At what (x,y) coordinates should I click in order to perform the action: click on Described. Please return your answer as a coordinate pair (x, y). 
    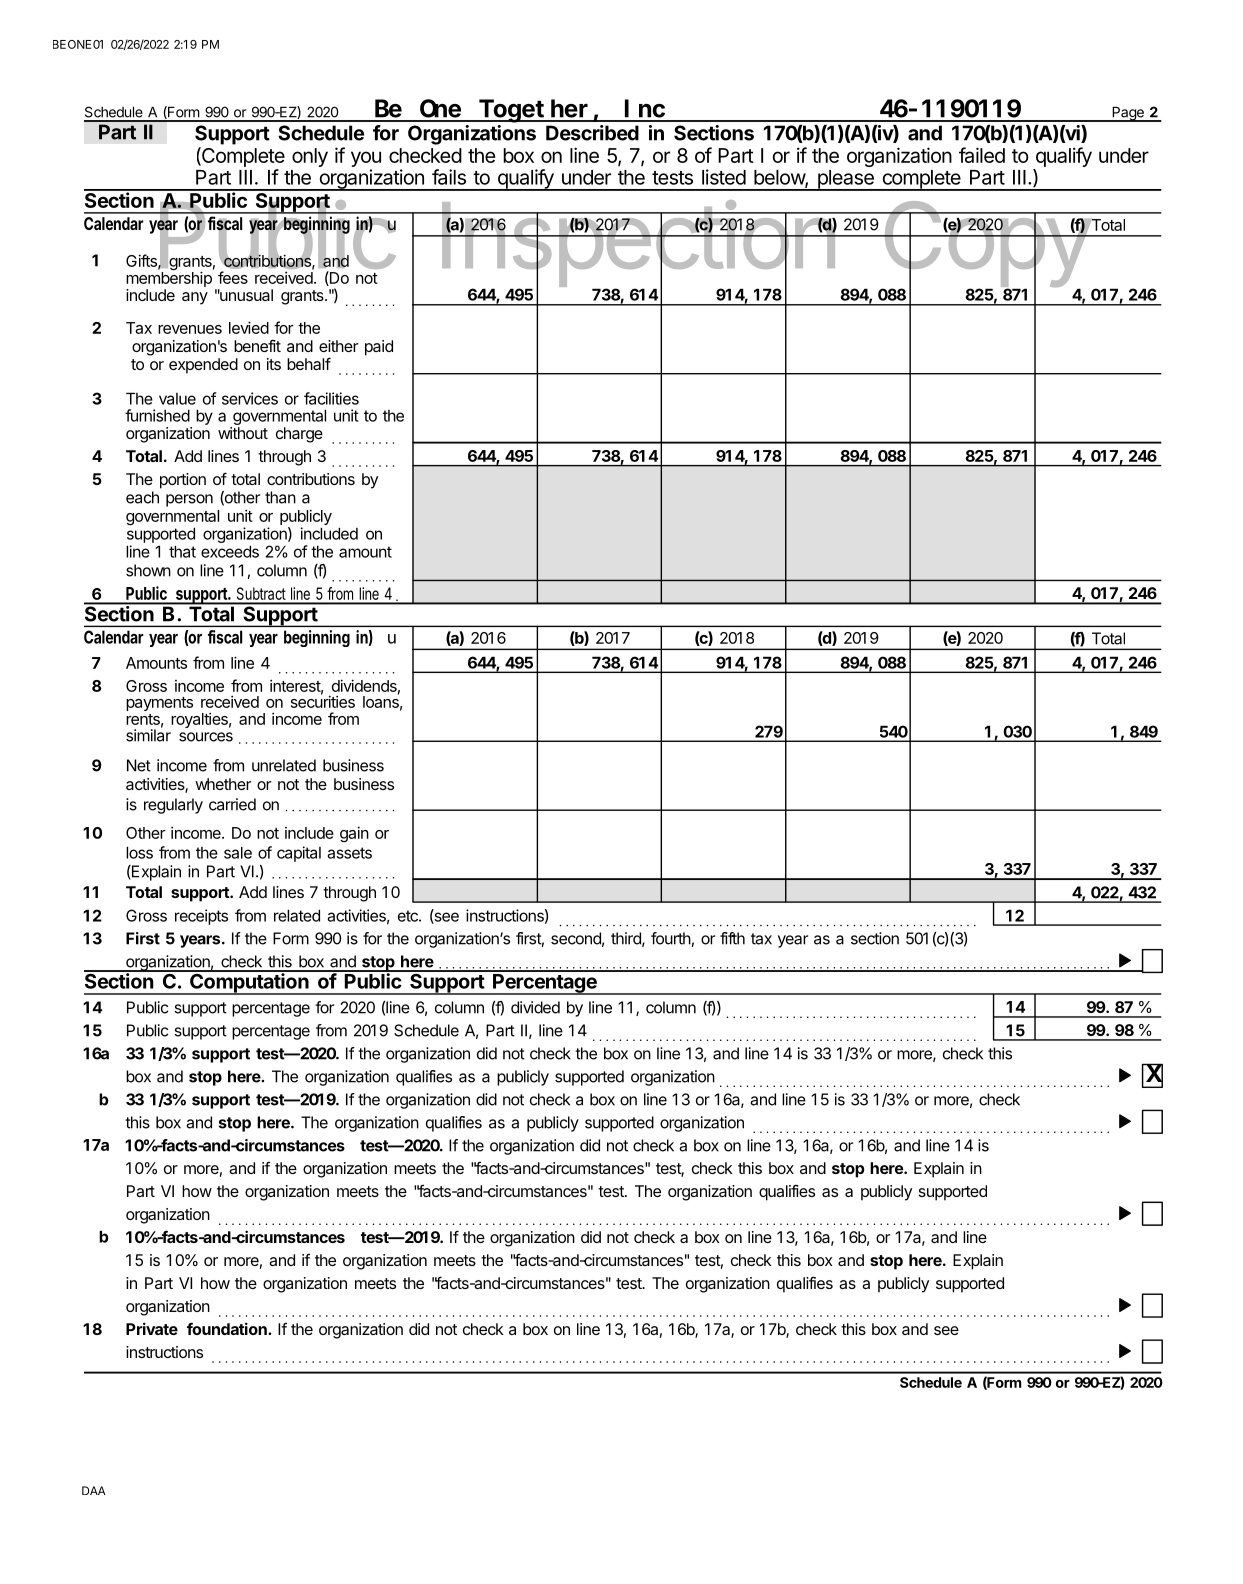
    Looking at the image, I should click on (592, 133).
